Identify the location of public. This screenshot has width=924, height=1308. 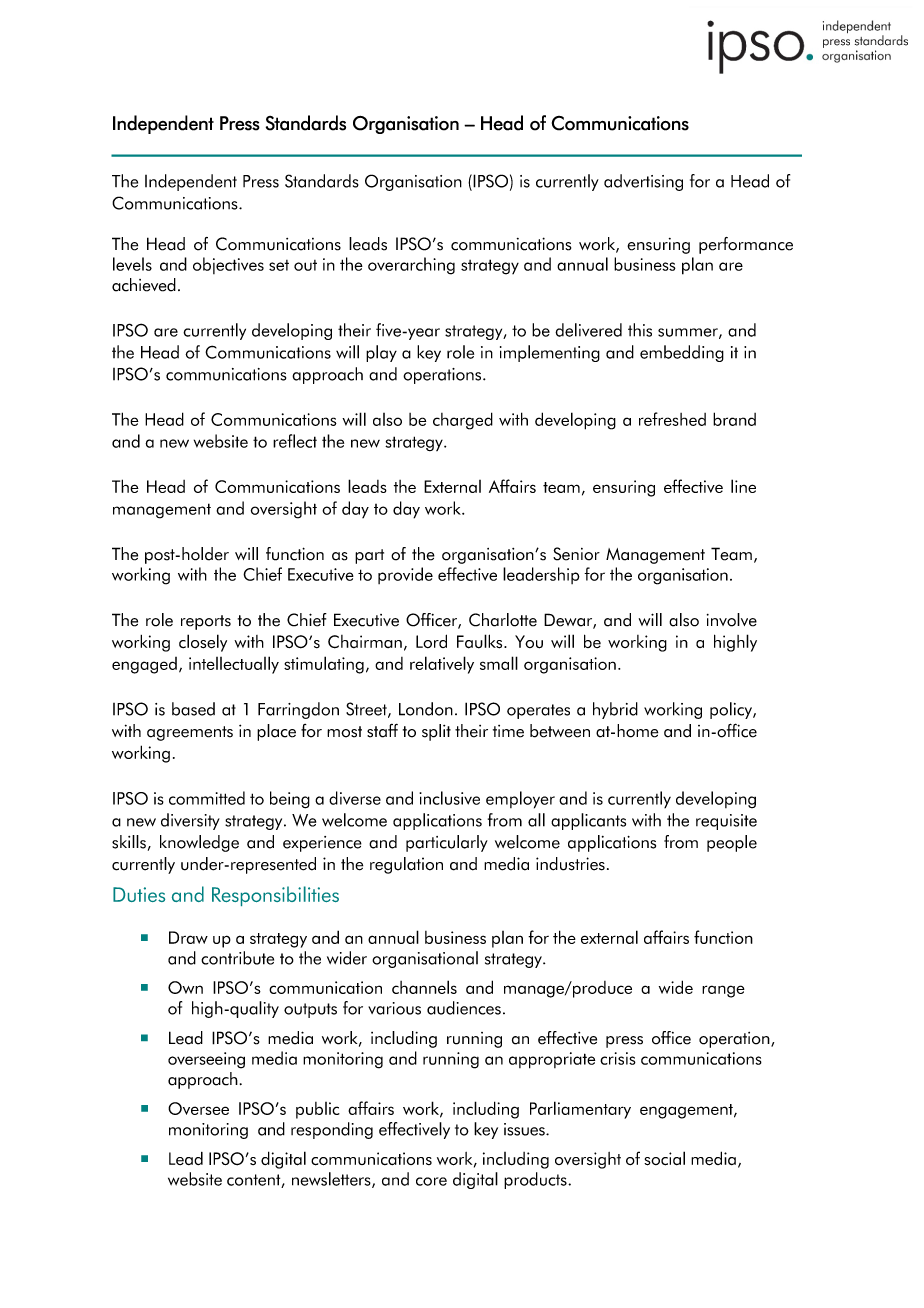
(318, 1110).
